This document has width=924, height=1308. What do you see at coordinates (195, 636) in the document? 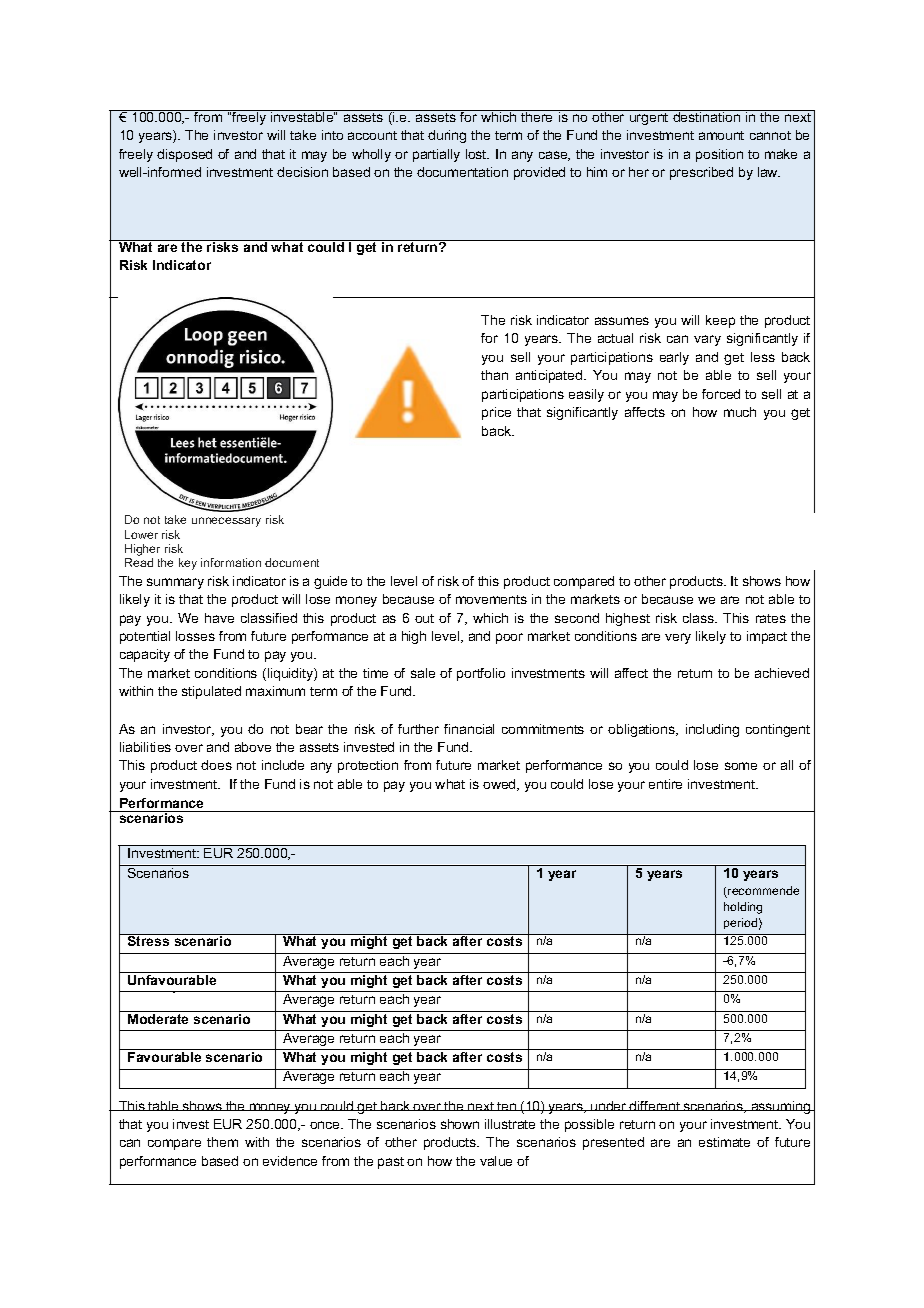
I see `losses` at bounding box center [195, 636].
